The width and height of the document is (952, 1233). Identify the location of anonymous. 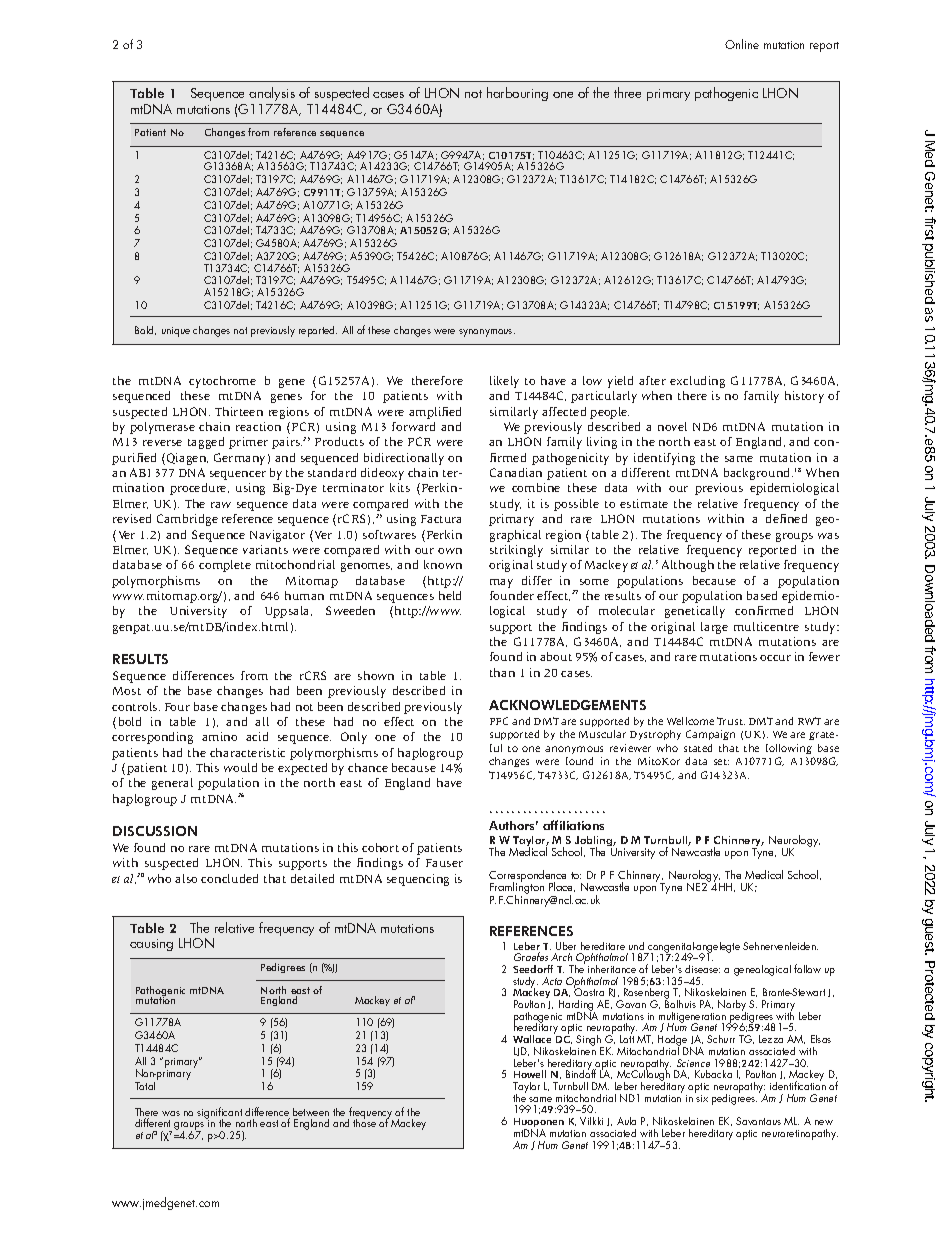
(574, 750).
